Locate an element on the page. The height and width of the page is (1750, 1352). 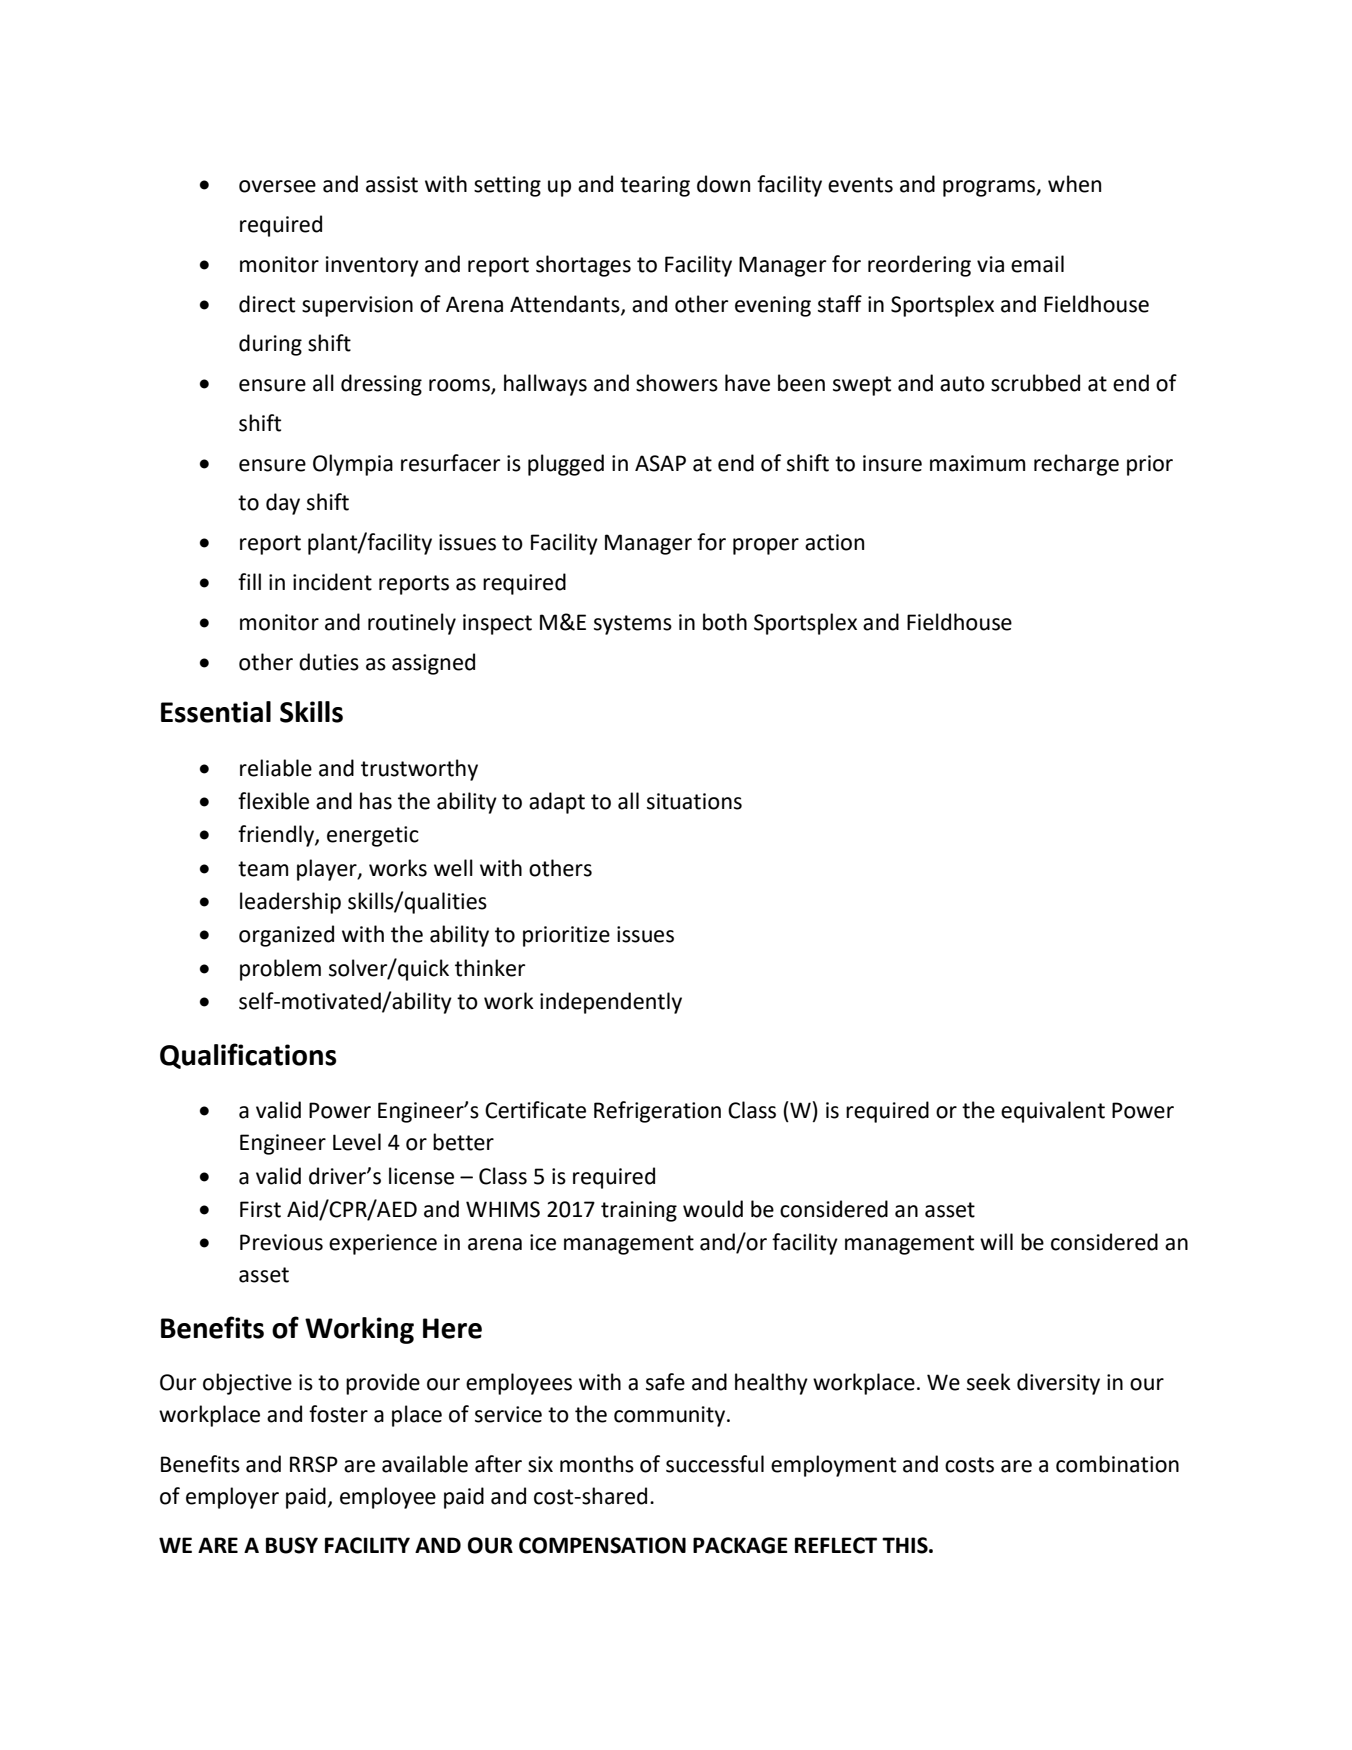
situations is located at coordinates (694, 801).
